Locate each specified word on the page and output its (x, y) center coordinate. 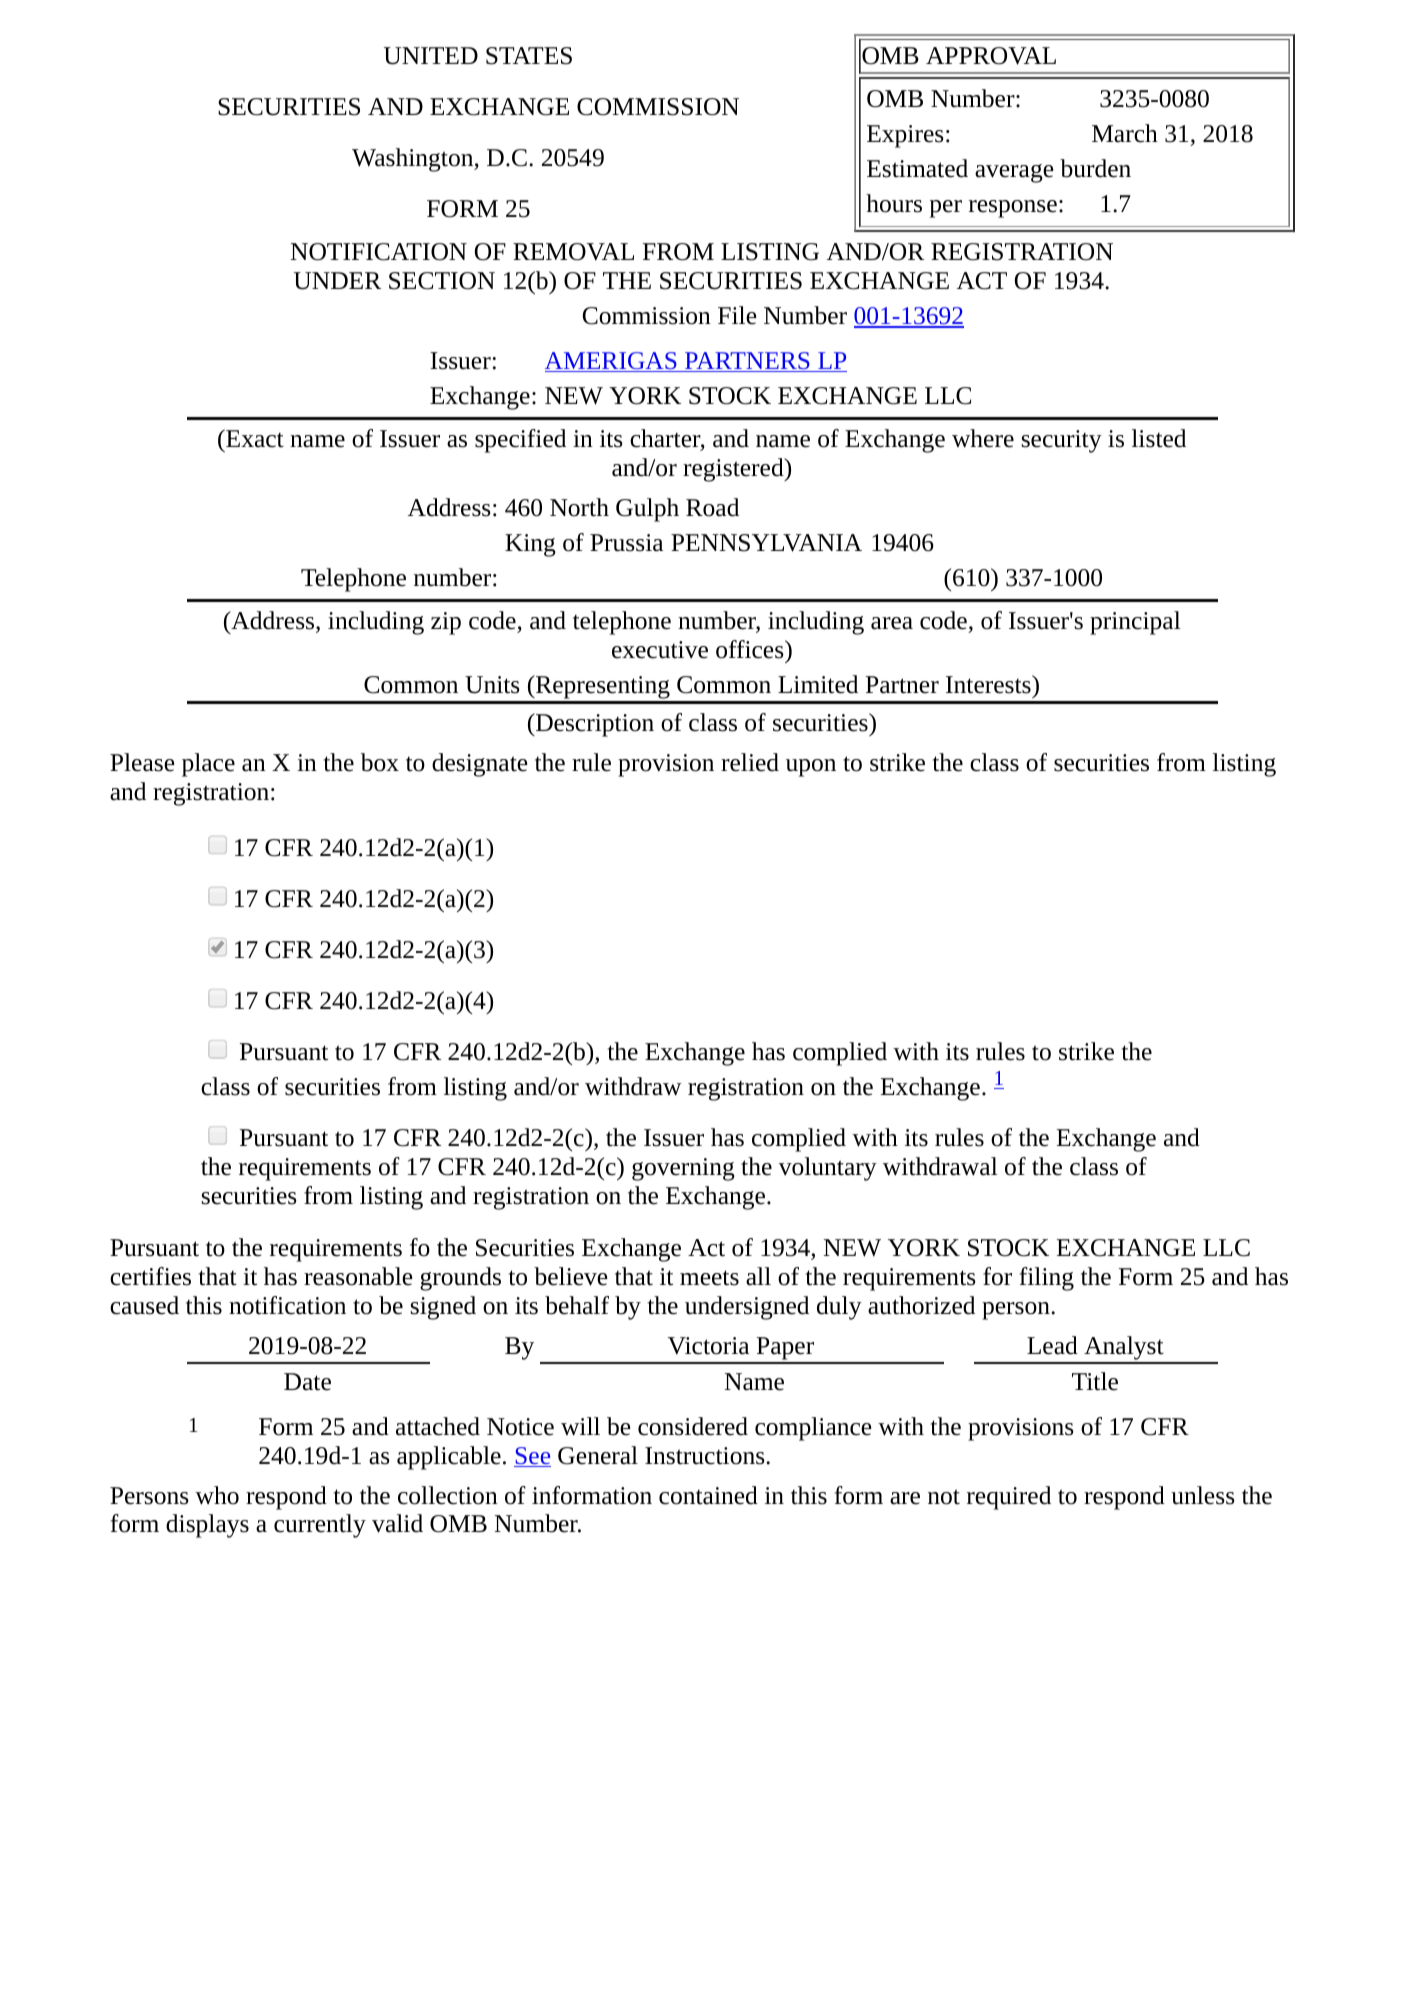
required (1009, 1498)
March (1125, 133)
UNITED (431, 56)
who (217, 1495)
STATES (529, 56)
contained (708, 1495)
